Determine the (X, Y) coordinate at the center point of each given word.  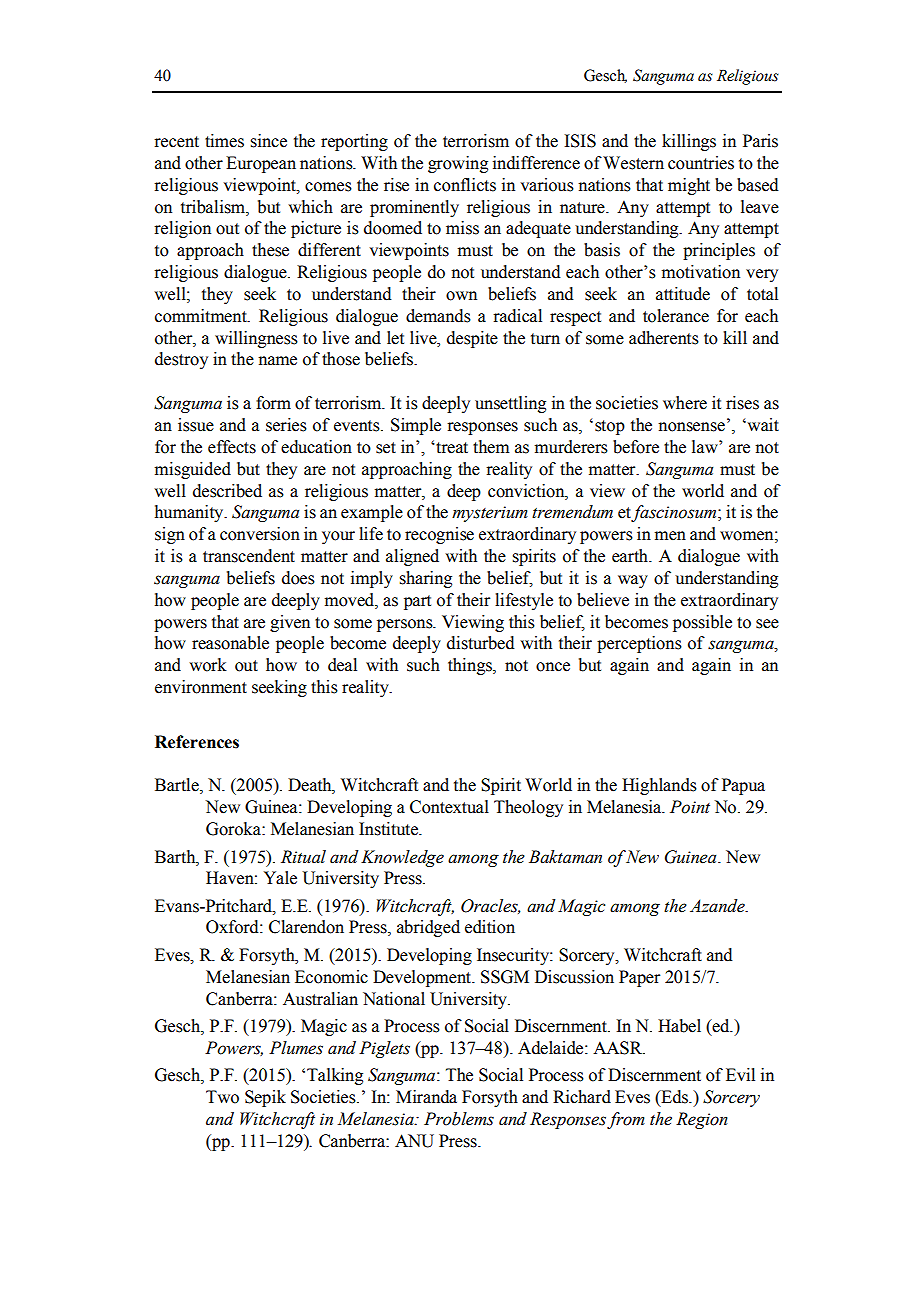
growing (458, 164)
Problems (459, 1119)
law (706, 447)
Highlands (659, 786)
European (261, 164)
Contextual (449, 807)
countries (701, 163)
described (227, 491)
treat (451, 448)
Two (222, 1097)
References (197, 742)
